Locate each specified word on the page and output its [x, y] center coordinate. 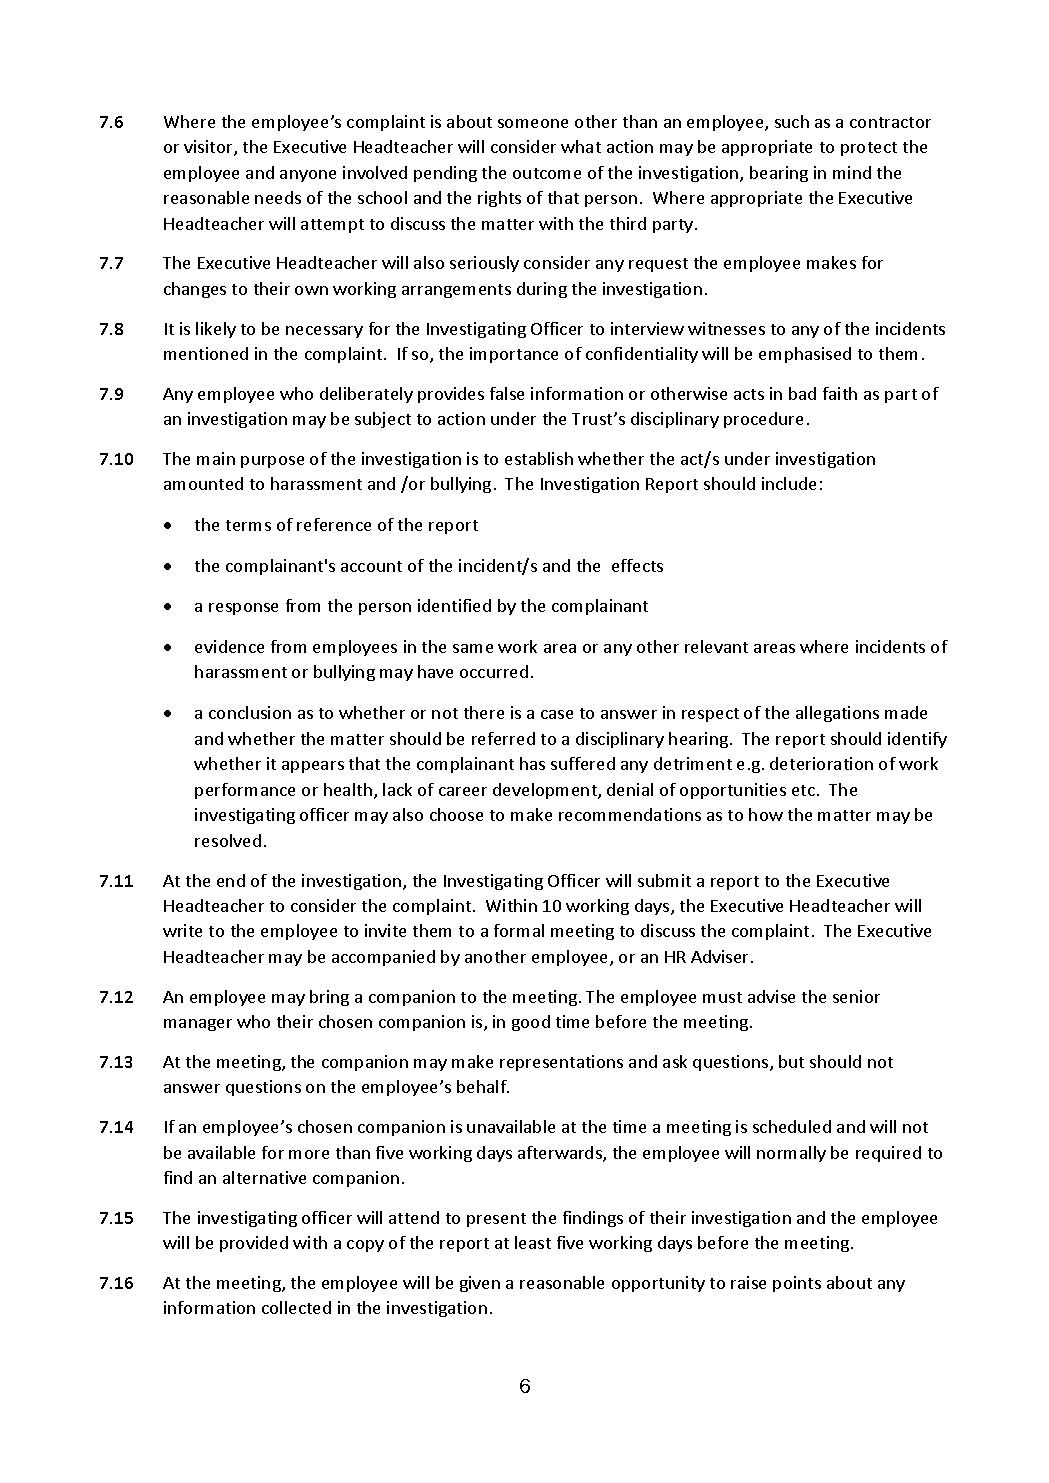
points [797, 1284]
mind [852, 172]
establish [539, 458]
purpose [272, 462]
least [533, 1242]
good [531, 1023]
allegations [837, 714]
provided [254, 1244]
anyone [308, 176]
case [557, 714]
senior [856, 996]
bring [329, 998]
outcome [547, 173]
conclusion [250, 712]
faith [840, 393]
